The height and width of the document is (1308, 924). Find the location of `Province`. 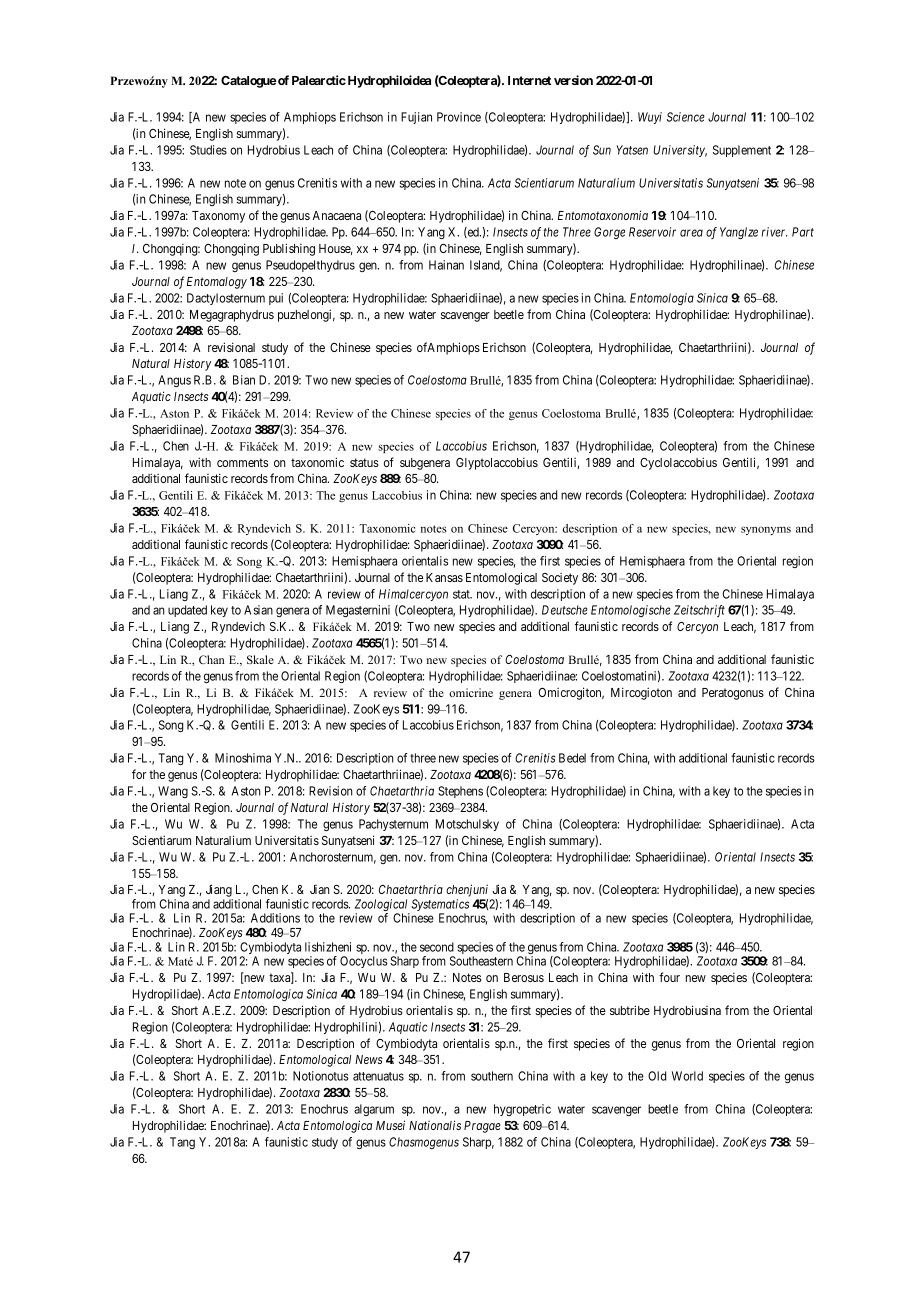

Province is located at coordinates (459, 117).
